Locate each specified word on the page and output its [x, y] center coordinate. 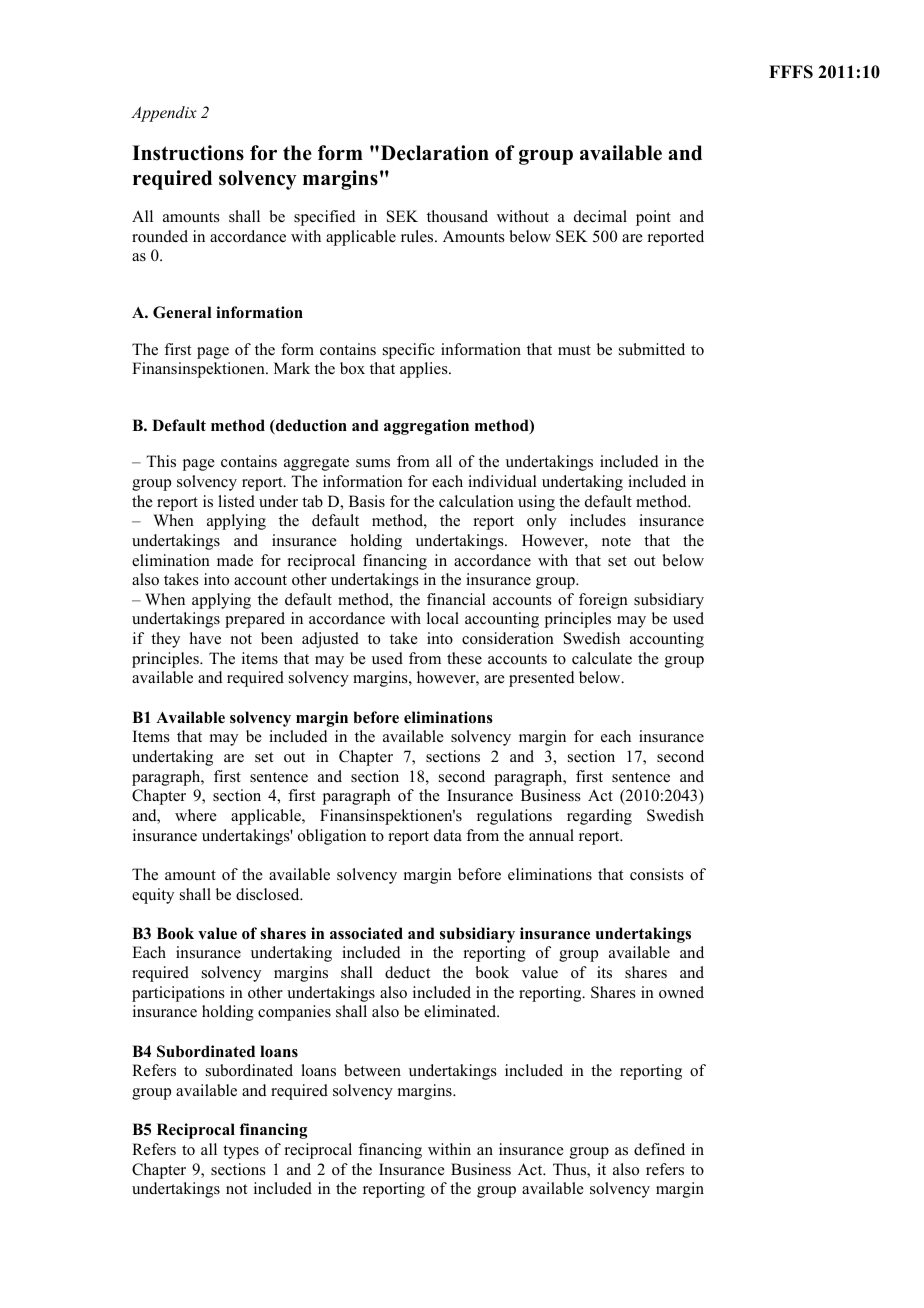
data [448, 835]
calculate [602, 658]
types [241, 1152]
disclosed [269, 894]
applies [425, 370]
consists [657, 874]
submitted [652, 349]
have [205, 638]
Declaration [435, 153]
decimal [600, 216]
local [443, 618]
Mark [292, 368]
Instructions [188, 153]
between [372, 1070]
